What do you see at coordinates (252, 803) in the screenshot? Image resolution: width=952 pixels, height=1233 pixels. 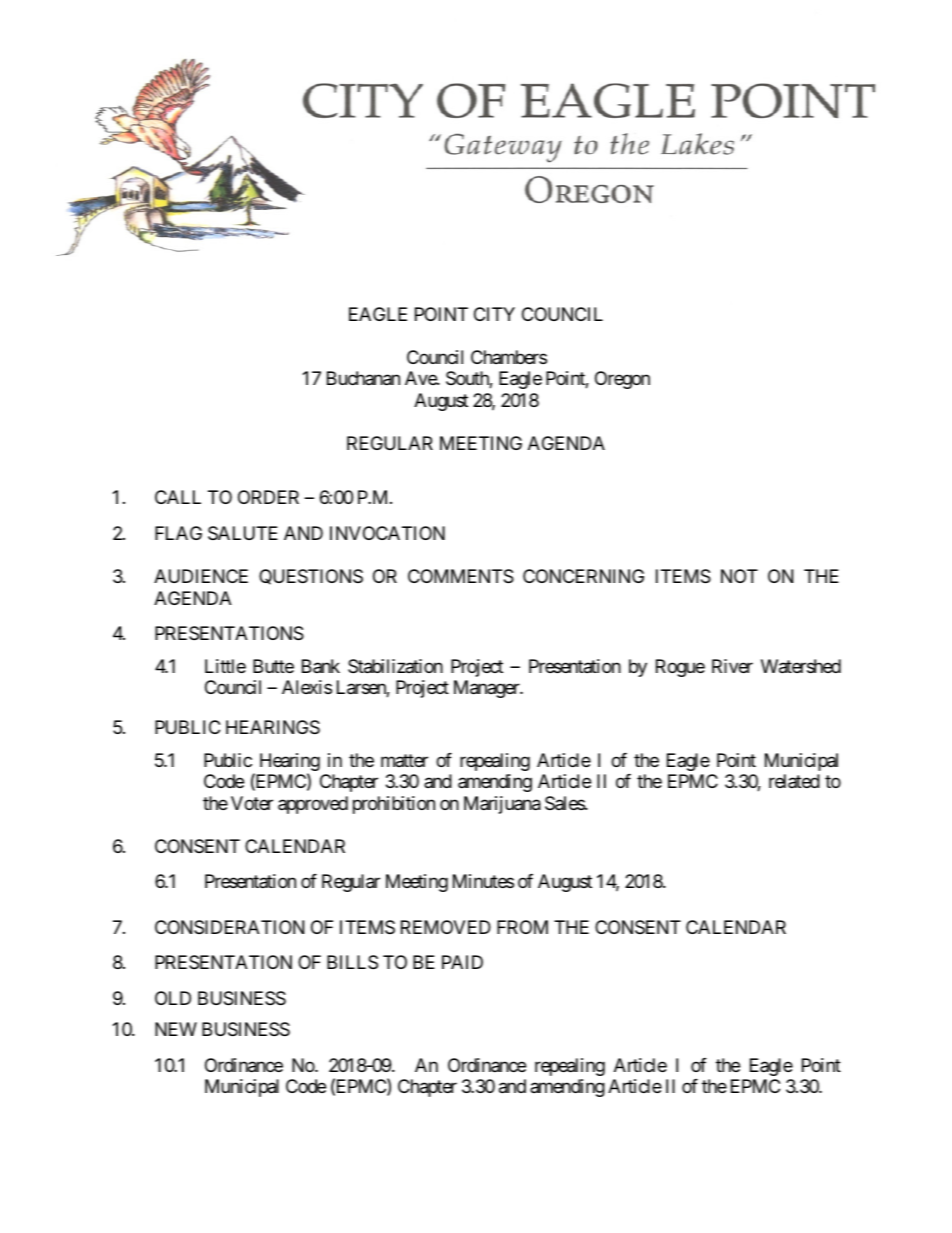 I see `Voter` at bounding box center [252, 803].
